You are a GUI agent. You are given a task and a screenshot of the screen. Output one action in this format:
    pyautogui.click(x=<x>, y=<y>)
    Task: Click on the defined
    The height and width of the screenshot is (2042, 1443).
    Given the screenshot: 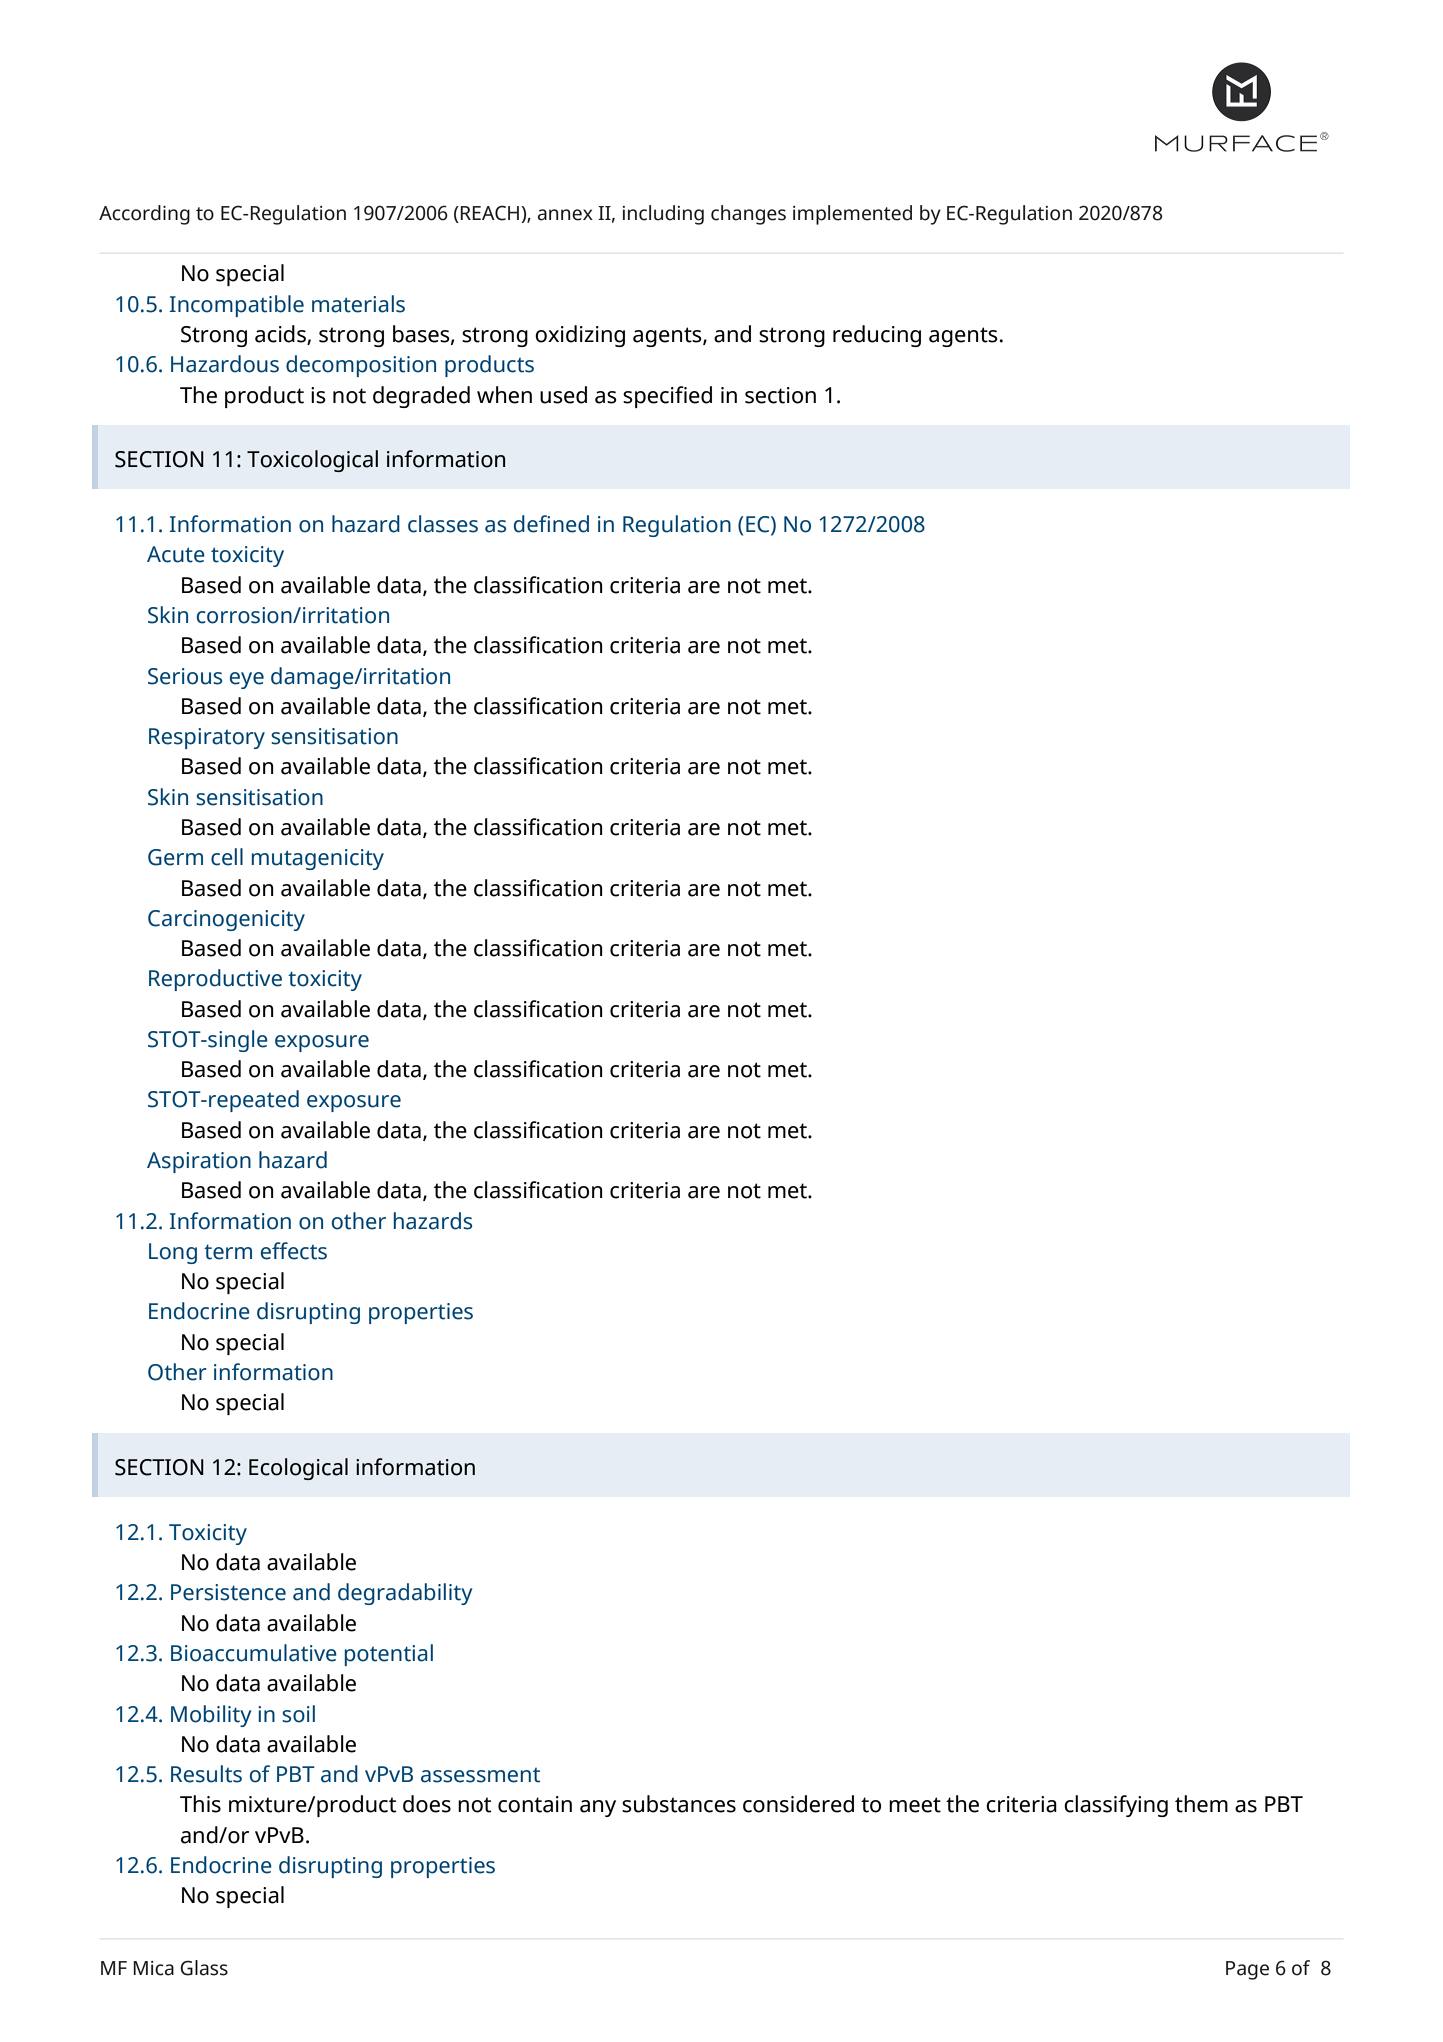 What is the action you would take?
    pyautogui.click(x=551, y=524)
